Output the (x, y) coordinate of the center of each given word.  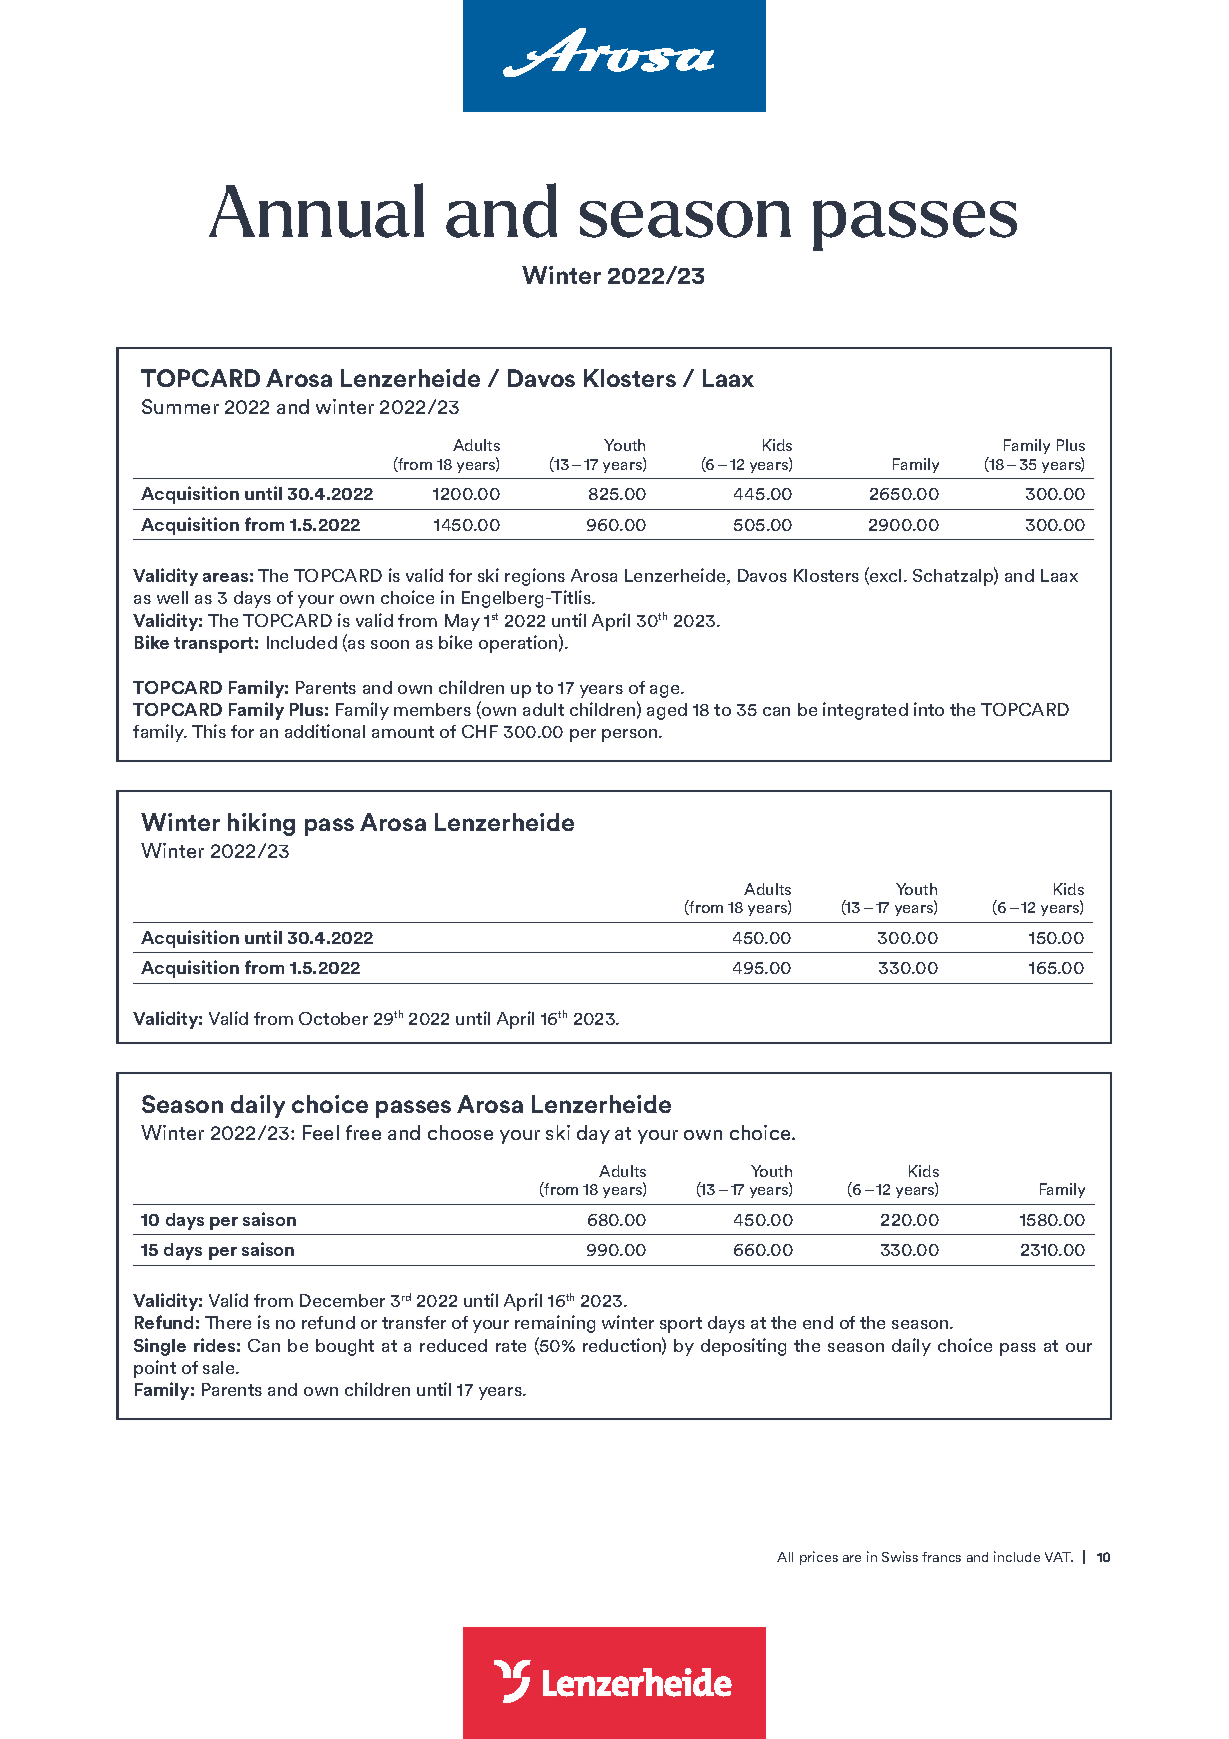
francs (941, 1557)
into (929, 709)
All (785, 1557)
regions (535, 577)
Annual (316, 210)
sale (220, 1367)
